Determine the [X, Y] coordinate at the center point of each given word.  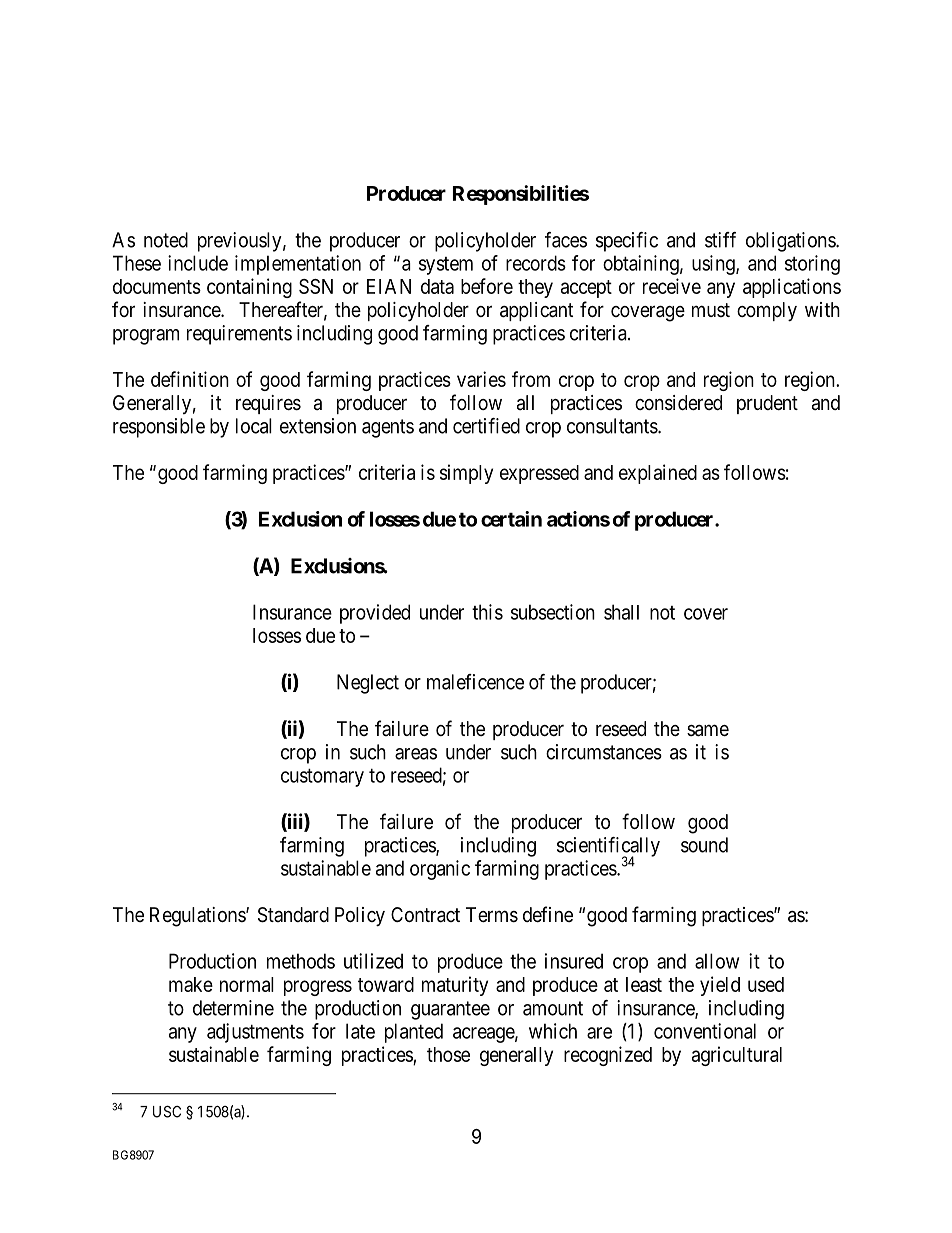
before [487, 286]
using [714, 265]
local [254, 426]
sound [704, 845]
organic [440, 870]
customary [322, 778]
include [198, 263]
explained [658, 474]
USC [167, 1111]
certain [511, 519]
